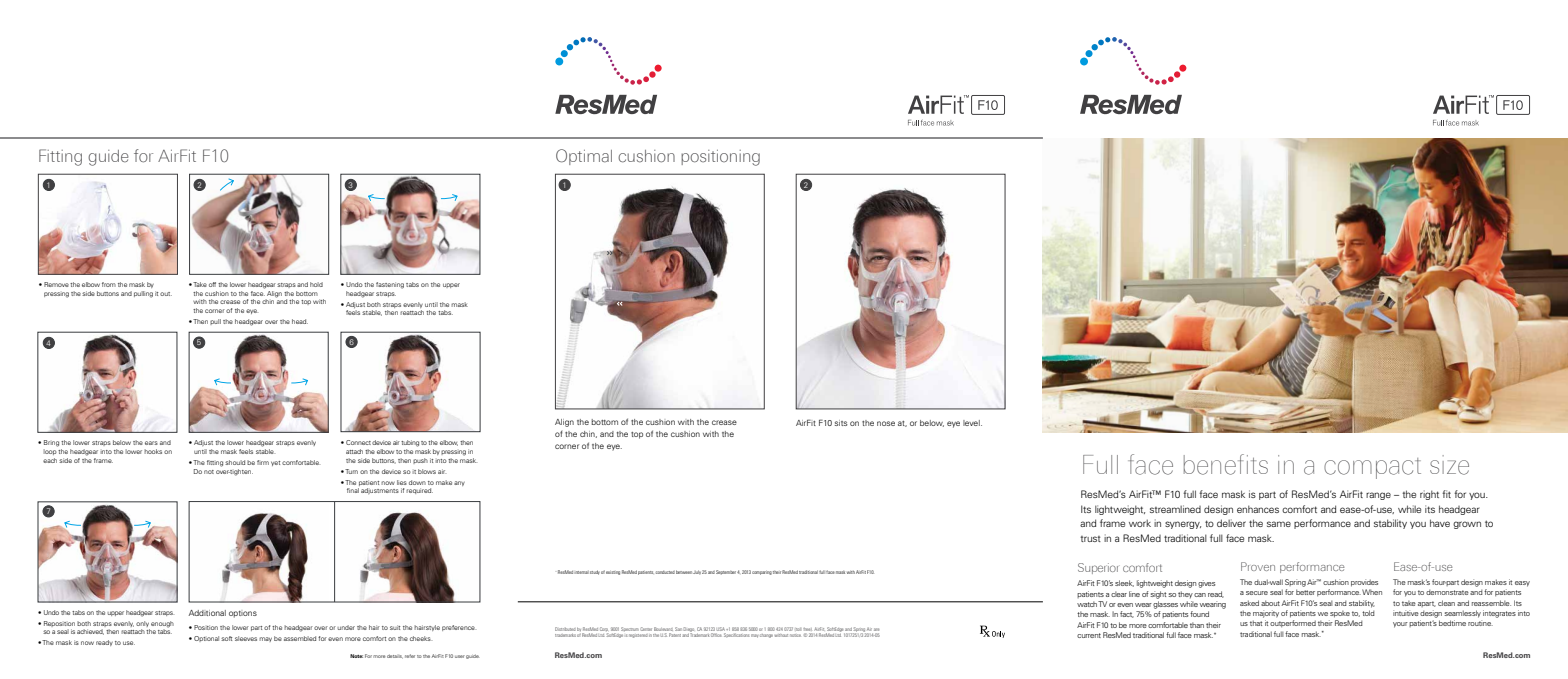 The height and width of the screenshot is (679, 1568). What do you see at coordinates (841, 423) in the screenshot?
I see `sits` at bounding box center [841, 423].
